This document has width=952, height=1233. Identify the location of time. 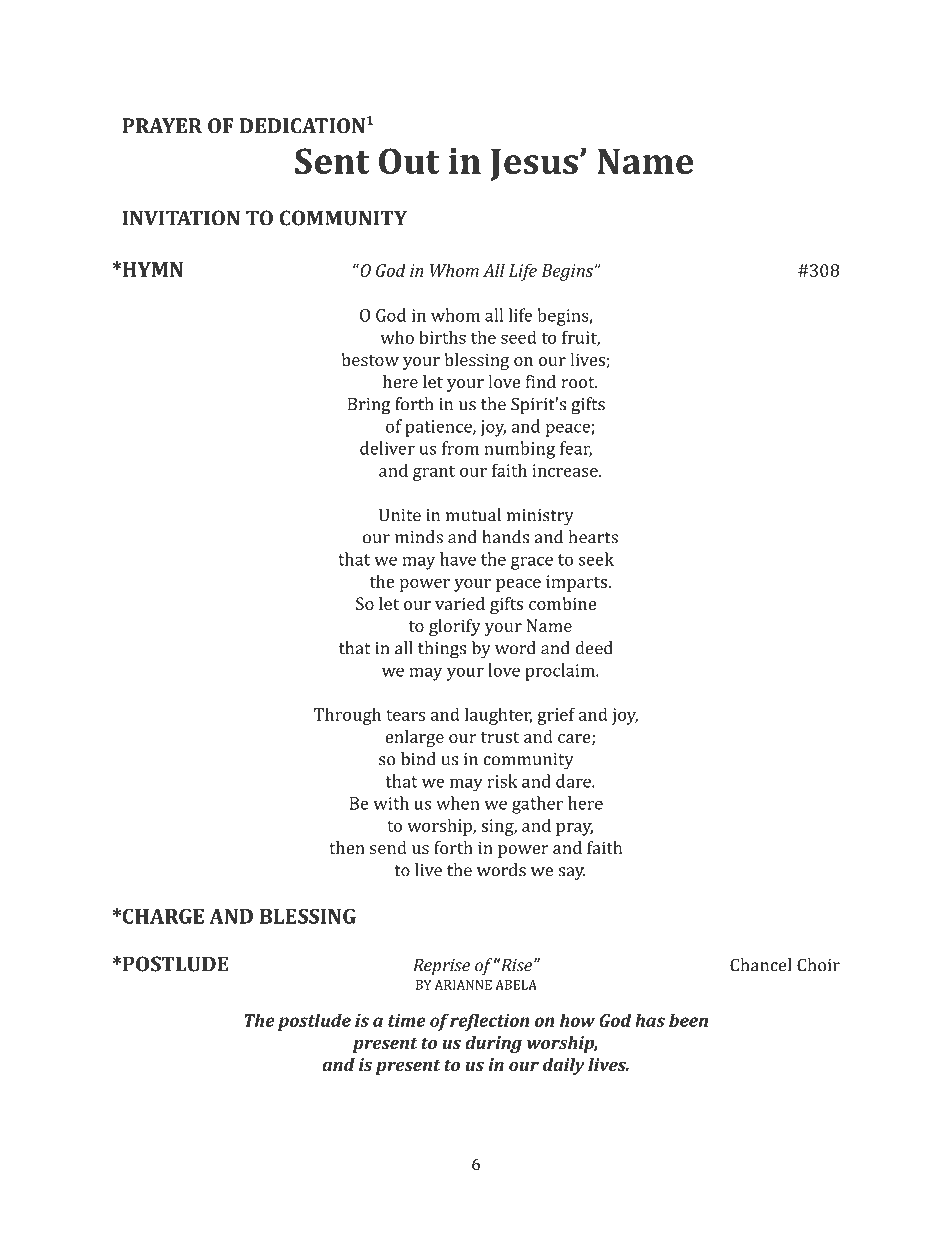
(407, 1020).
